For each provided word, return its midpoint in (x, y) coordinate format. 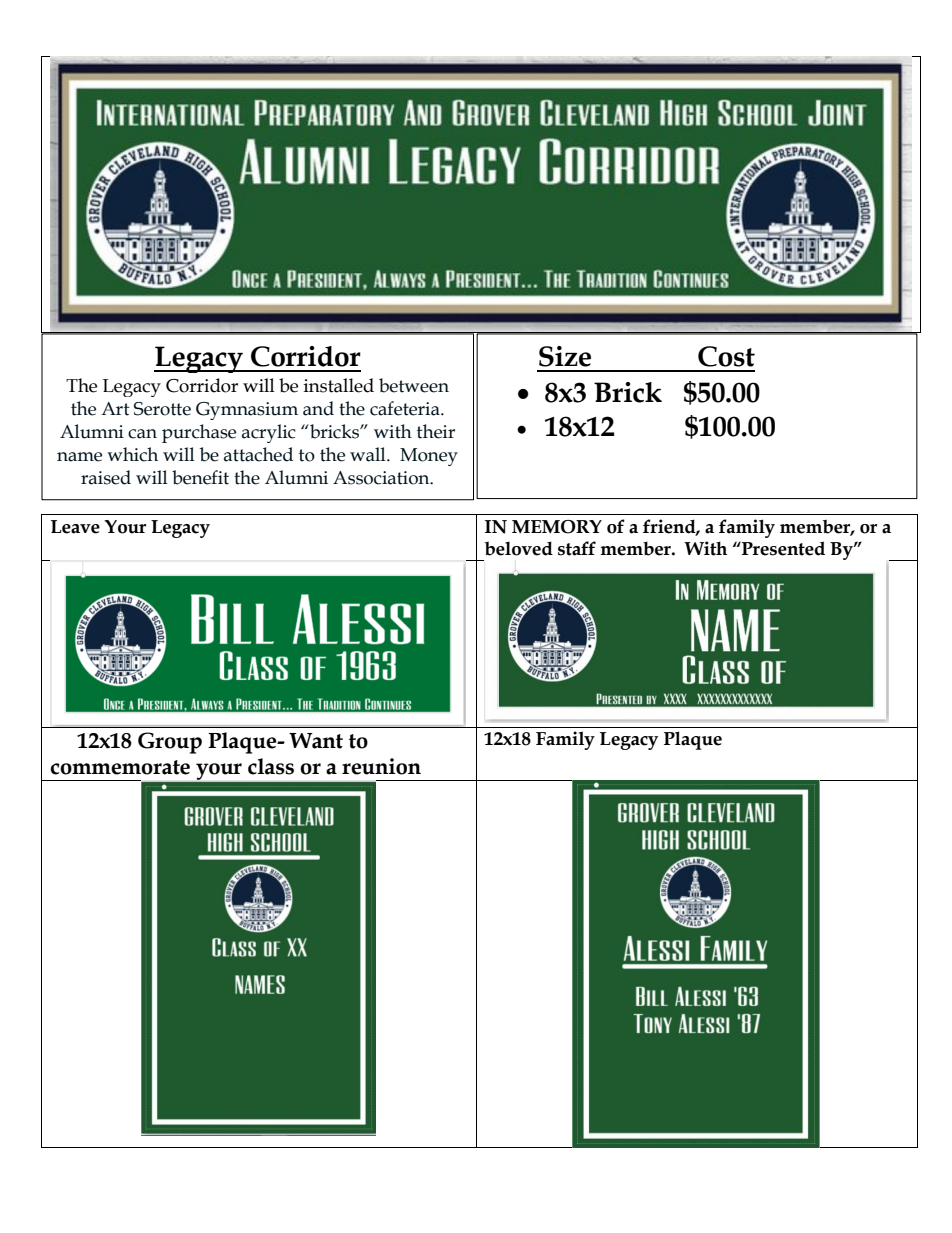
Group (170, 743)
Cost (726, 356)
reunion (381, 766)
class (271, 766)
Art (115, 409)
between (414, 385)
